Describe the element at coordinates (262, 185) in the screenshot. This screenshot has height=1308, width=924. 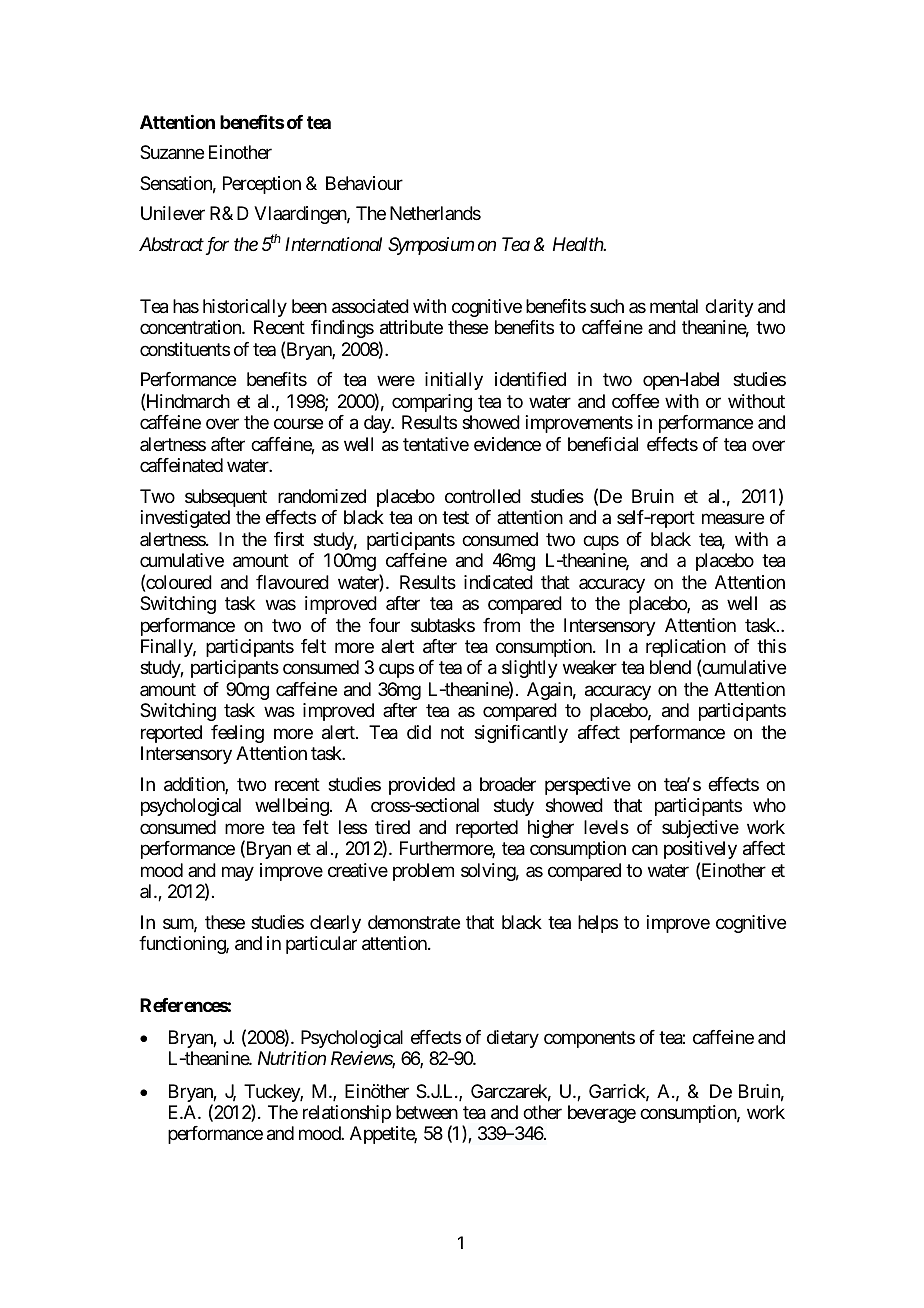
I see `Perception` at that location.
